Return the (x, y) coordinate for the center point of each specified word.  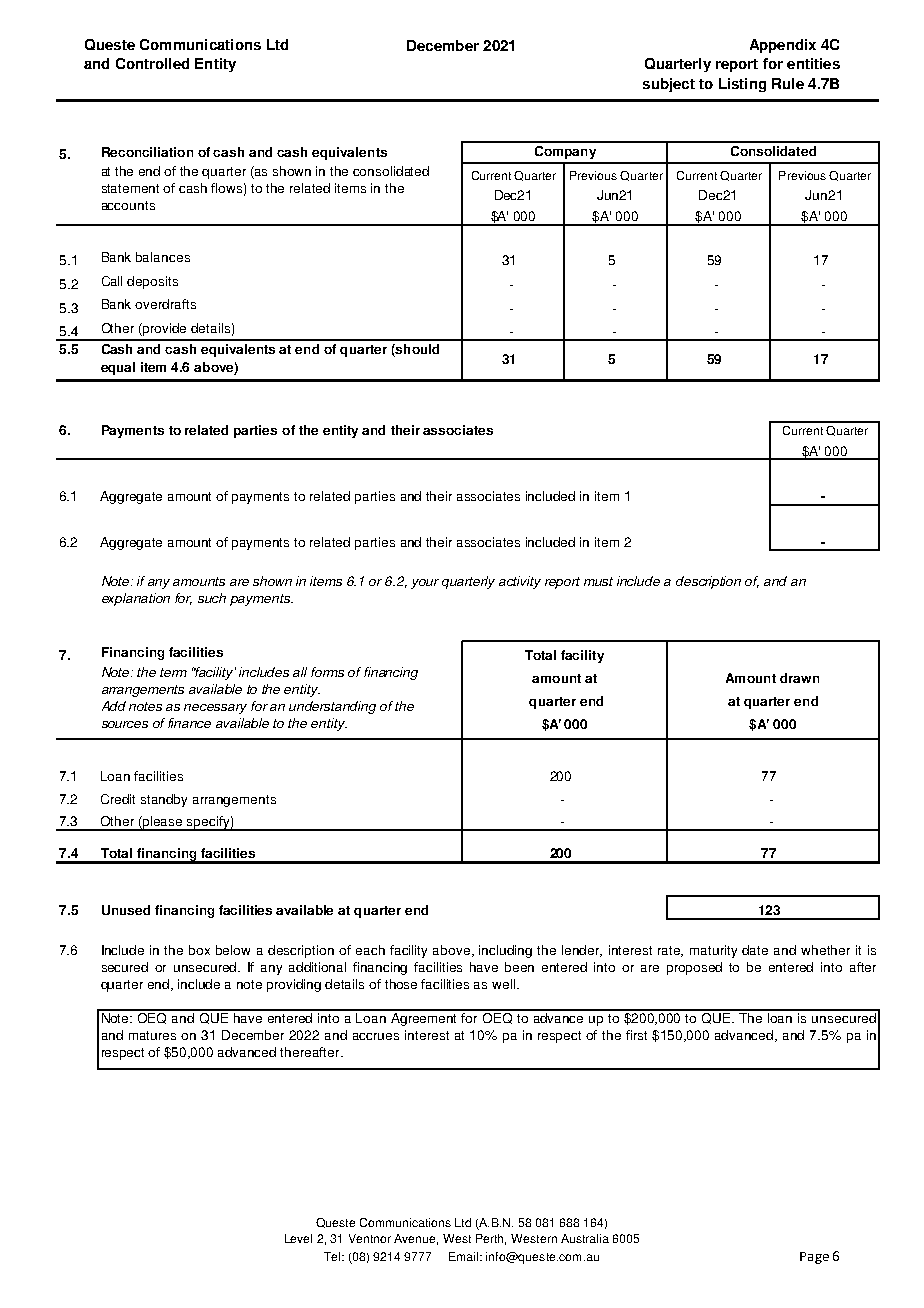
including (505, 951)
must (598, 581)
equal (118, 368)
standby (164, 800)
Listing (742, 85)
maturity (713, 951)
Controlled (152, 63)
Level (298, 1238)
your (425, 584)
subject (669, 85)
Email (465, 1256)
